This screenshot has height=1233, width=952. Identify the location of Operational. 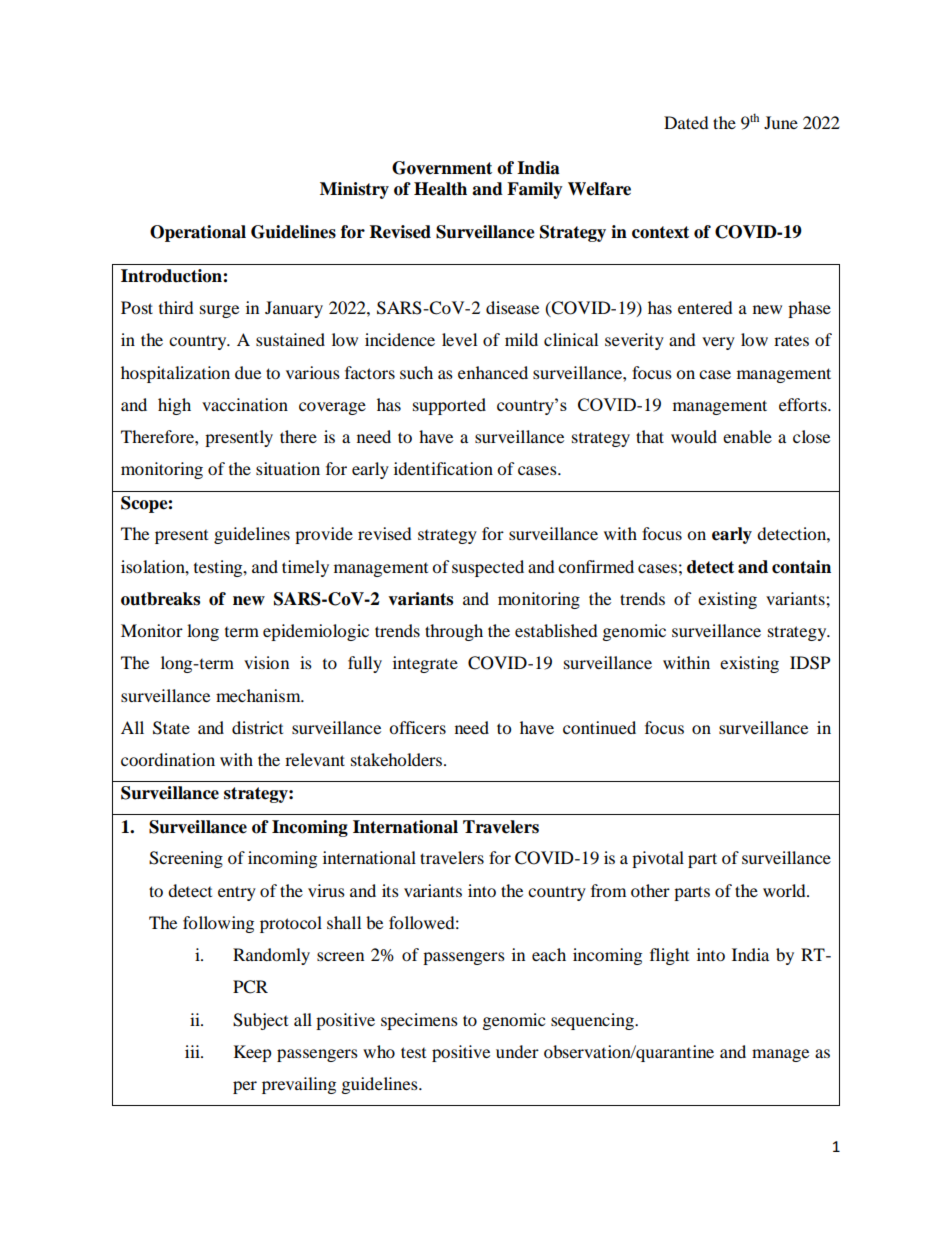
(198, 233).
